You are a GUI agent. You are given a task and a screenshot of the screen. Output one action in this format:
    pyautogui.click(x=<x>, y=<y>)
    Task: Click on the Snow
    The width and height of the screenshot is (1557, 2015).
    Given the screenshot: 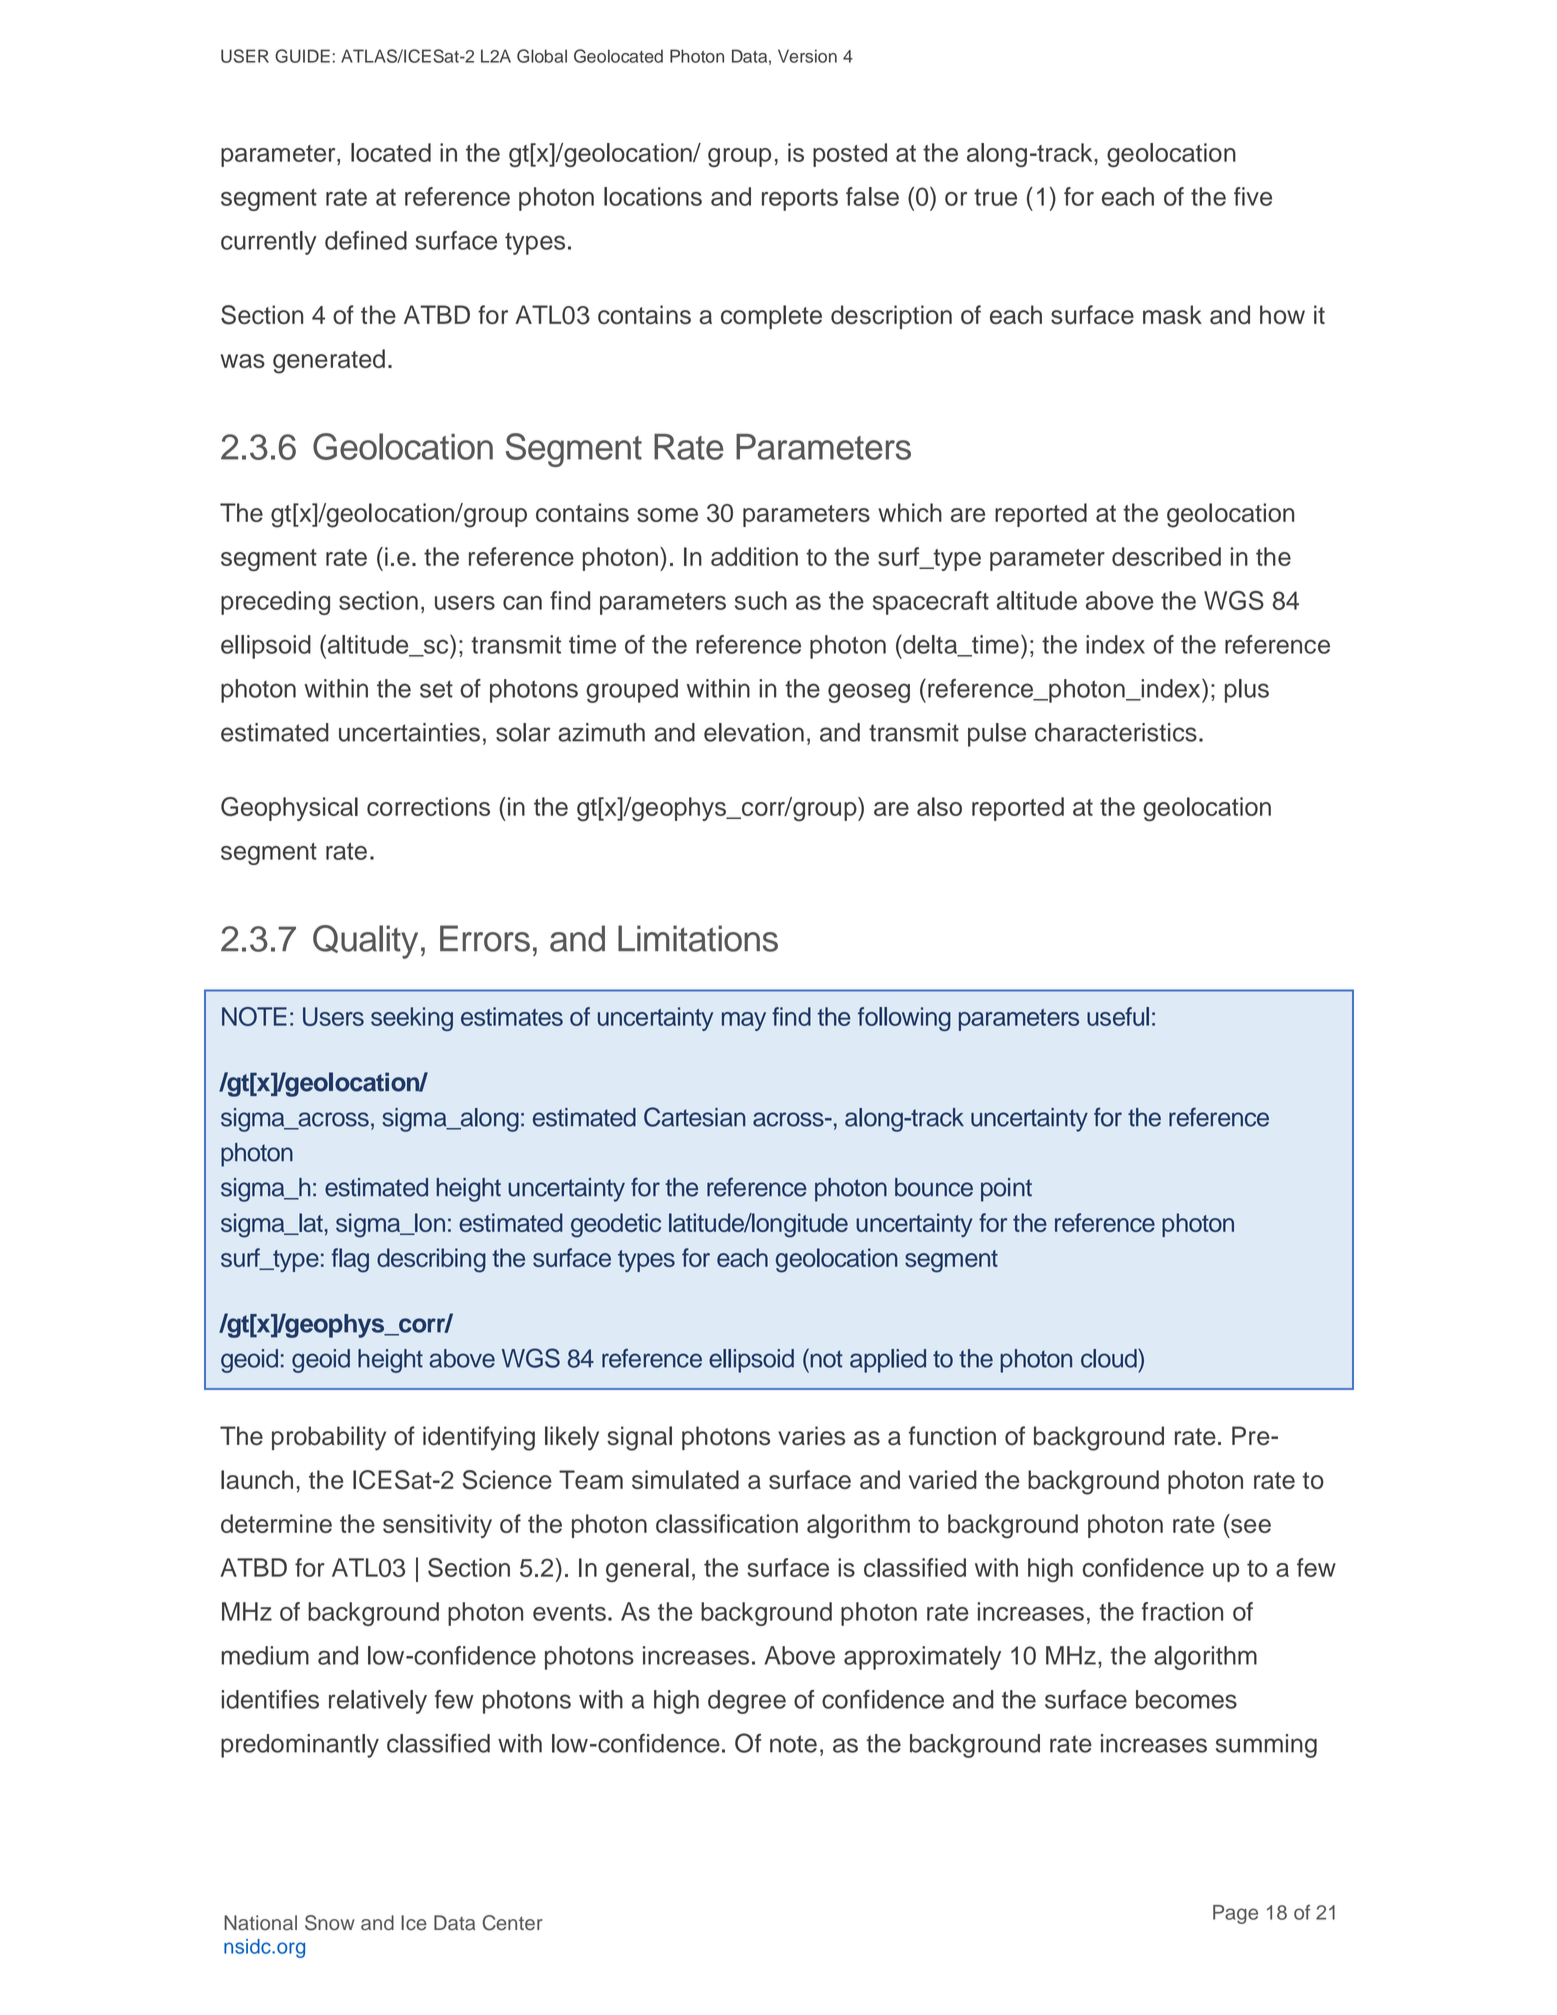 What is the action you would take?
    pyautogui.click(x=330, y=1923)
